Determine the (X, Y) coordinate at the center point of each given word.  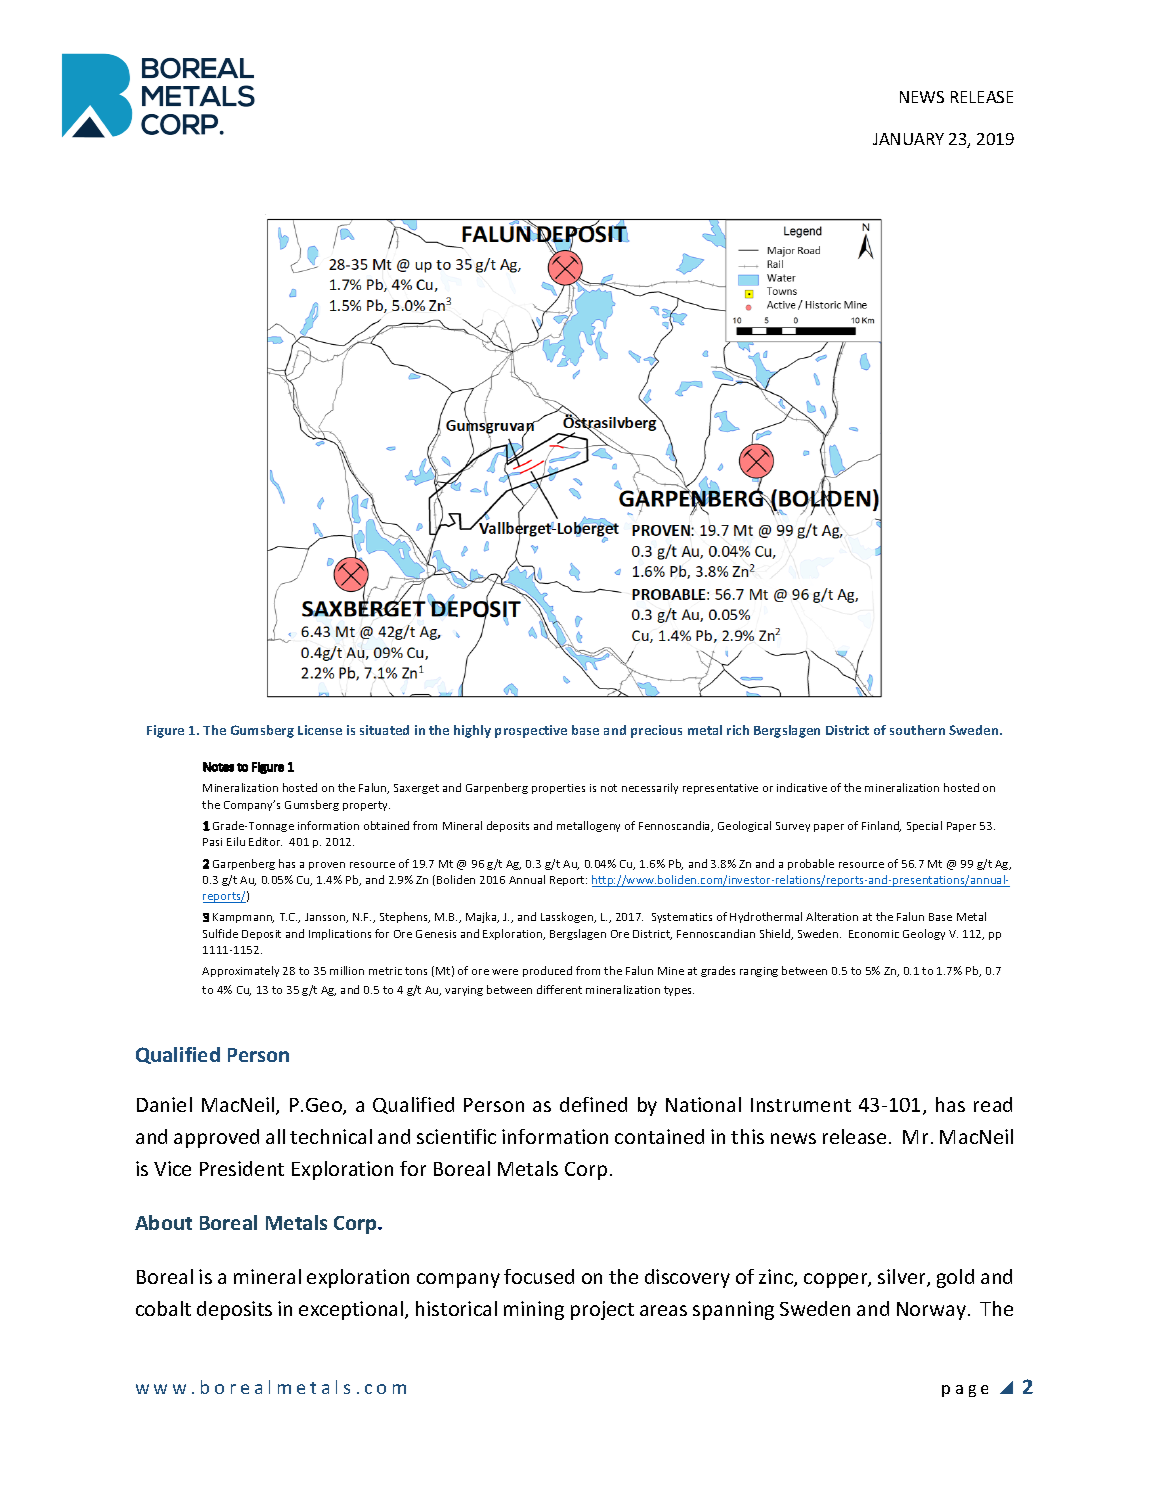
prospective (531, 731)
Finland (881, 826)
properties (558, 789)
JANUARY (908, 139)
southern (917, 730)
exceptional (352, 1310)
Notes (218, 767)
